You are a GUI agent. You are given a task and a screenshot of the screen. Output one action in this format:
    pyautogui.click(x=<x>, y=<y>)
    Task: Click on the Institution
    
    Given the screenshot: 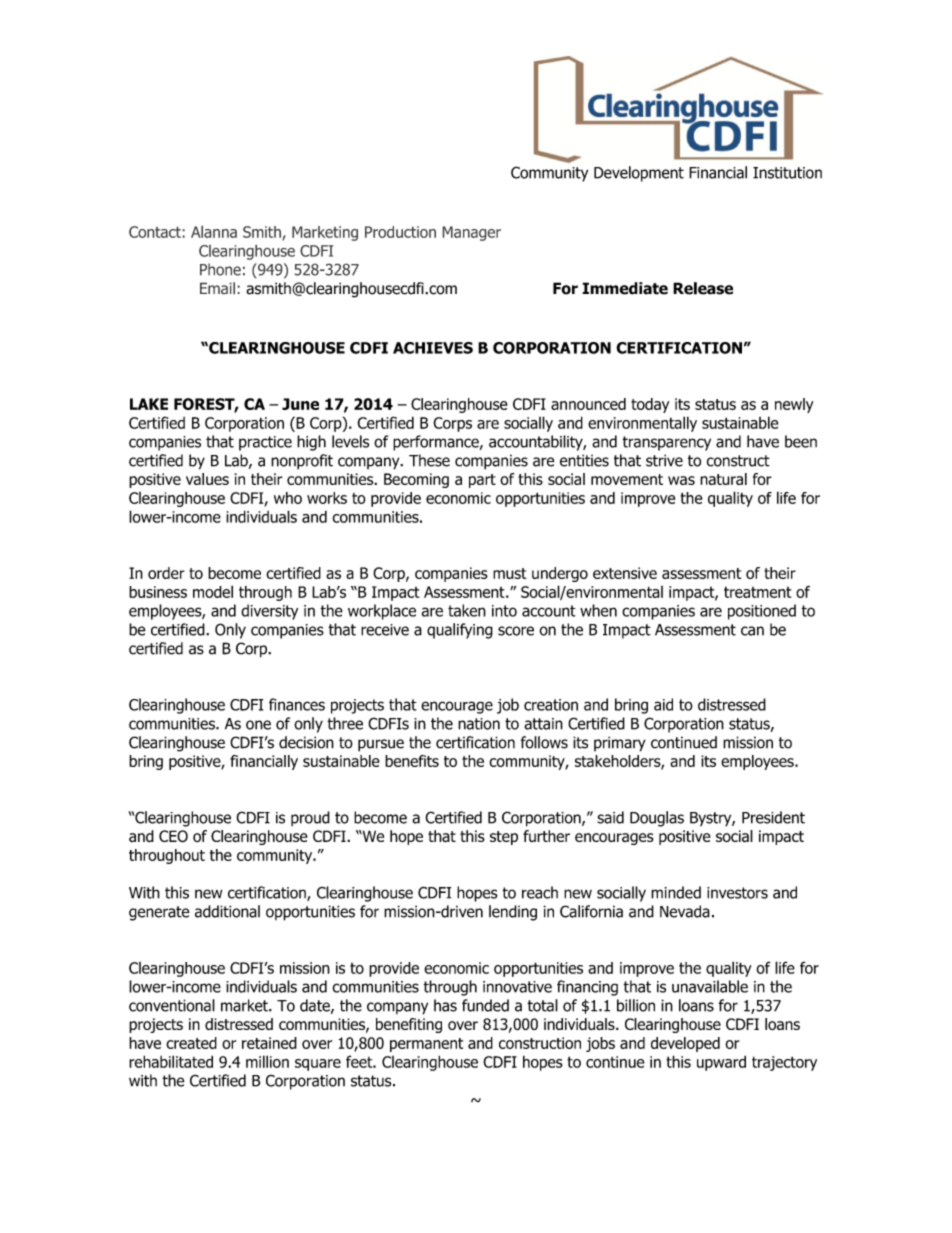 What is the action you would take?
    pyautogui.click(x=787, y=173)
